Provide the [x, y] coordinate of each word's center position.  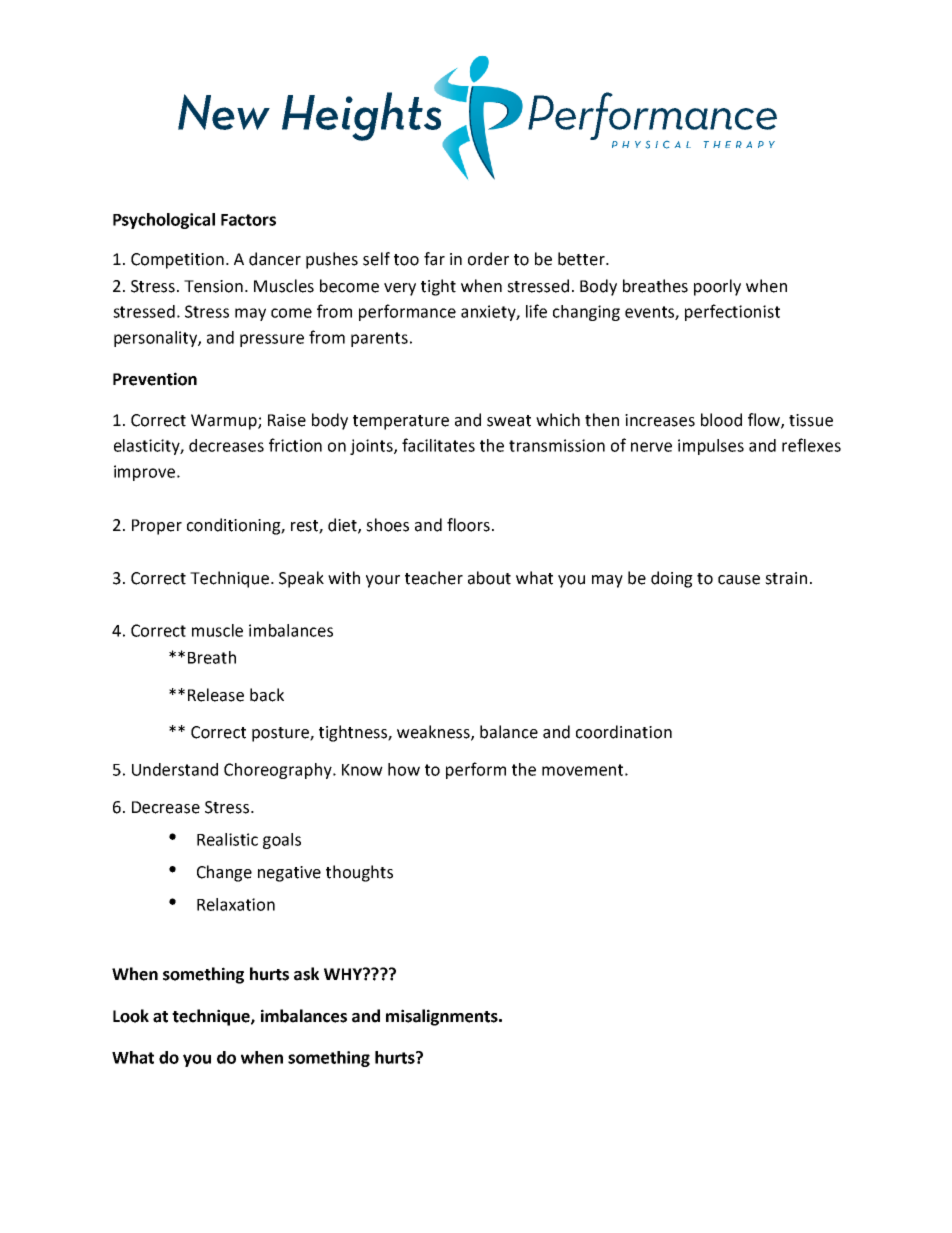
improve [146, 473]
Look [131, 1016]
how [404, 769]
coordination [624, 732]
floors [468, 525]
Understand [175, 769]
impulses [711, 447]
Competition [177, 261]
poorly [717, 287]
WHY [344, 974]
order [488, 259]
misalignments [443, 1017]
